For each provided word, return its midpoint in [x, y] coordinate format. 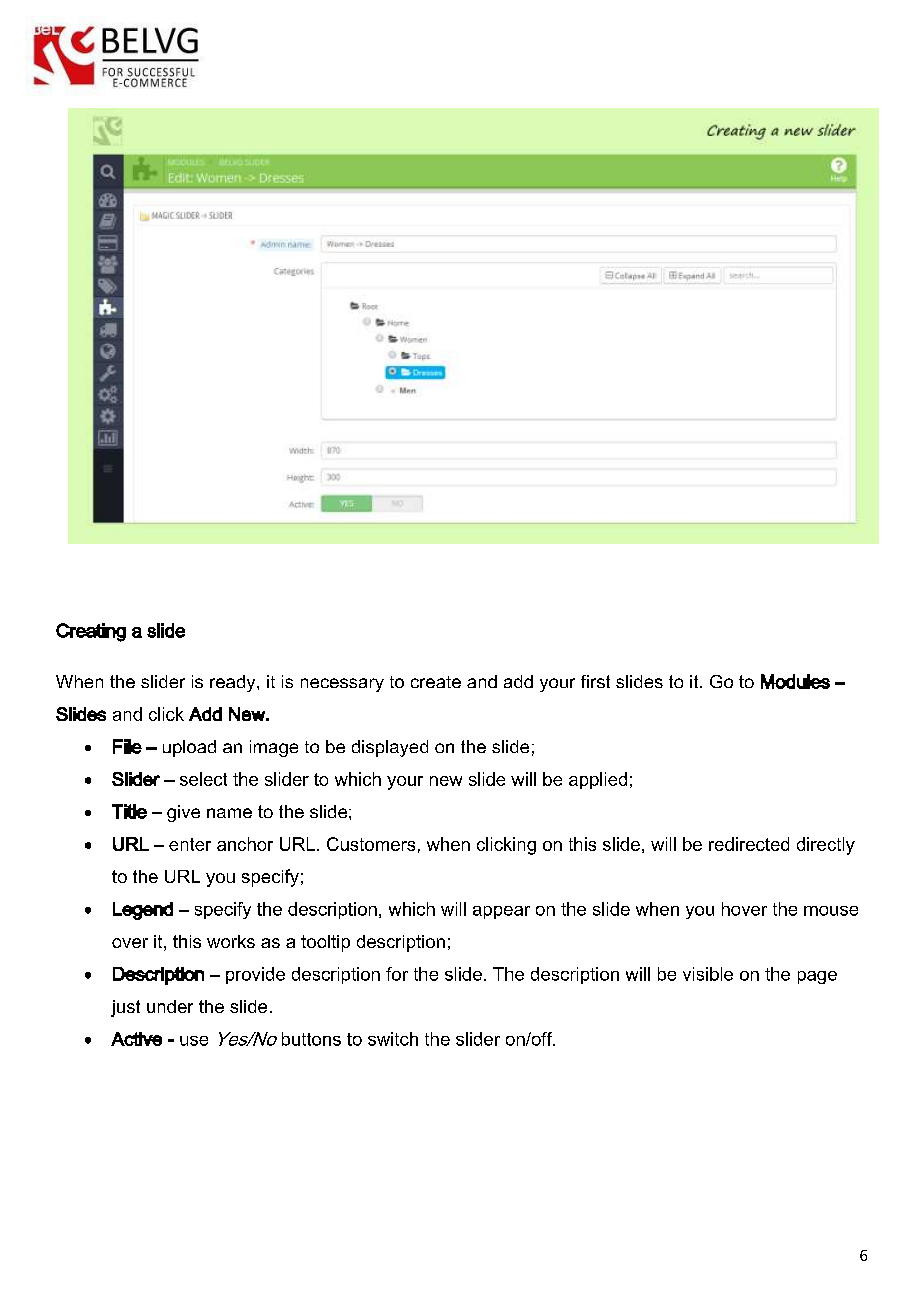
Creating [91, 632]
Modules [795, 681]
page [817, 977]
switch [393, 1039]
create [436, 682]
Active [136, 1039]
